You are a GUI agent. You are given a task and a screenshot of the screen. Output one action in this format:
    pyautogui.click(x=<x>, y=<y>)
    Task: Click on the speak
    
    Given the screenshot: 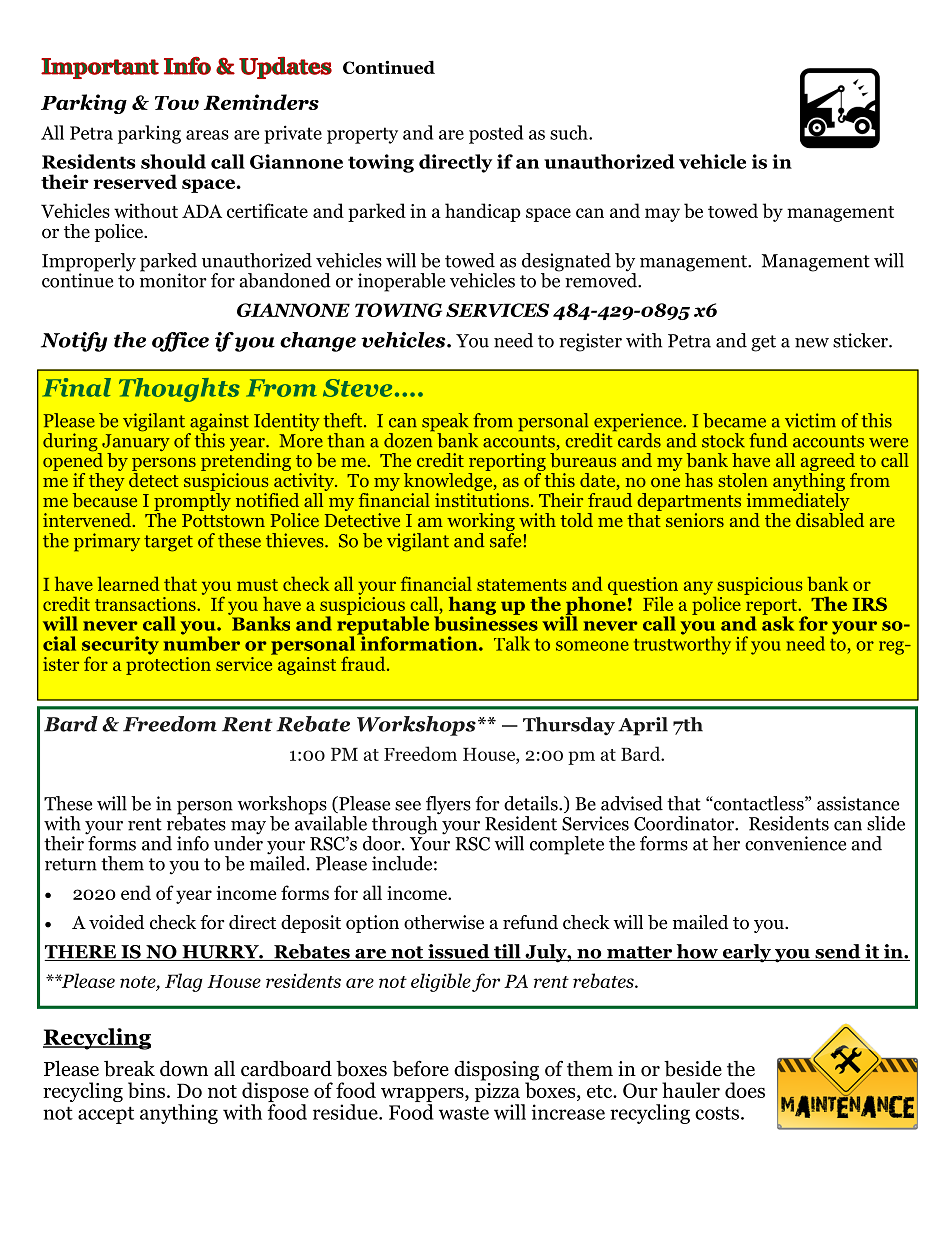 What is the action you would take?
    pyautogui.click(x=446, y=423)
